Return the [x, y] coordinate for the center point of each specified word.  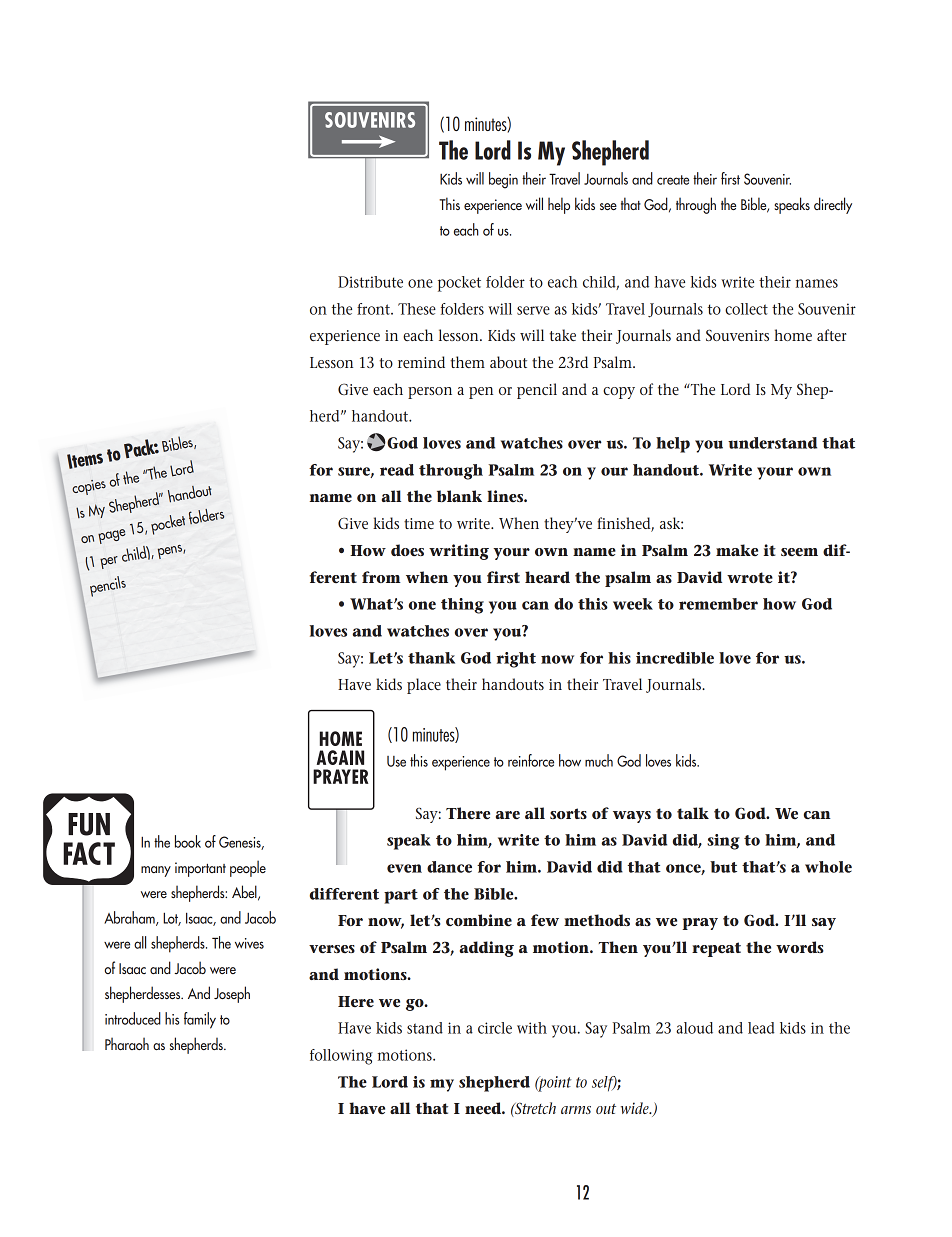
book [188, 841]
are [508, 815]
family [200, 1020]
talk [693, 813]
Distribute [370, 282]
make [737, 550]
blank [459, 496]
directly [833, 205]
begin [503, 180]
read [397, 470]
